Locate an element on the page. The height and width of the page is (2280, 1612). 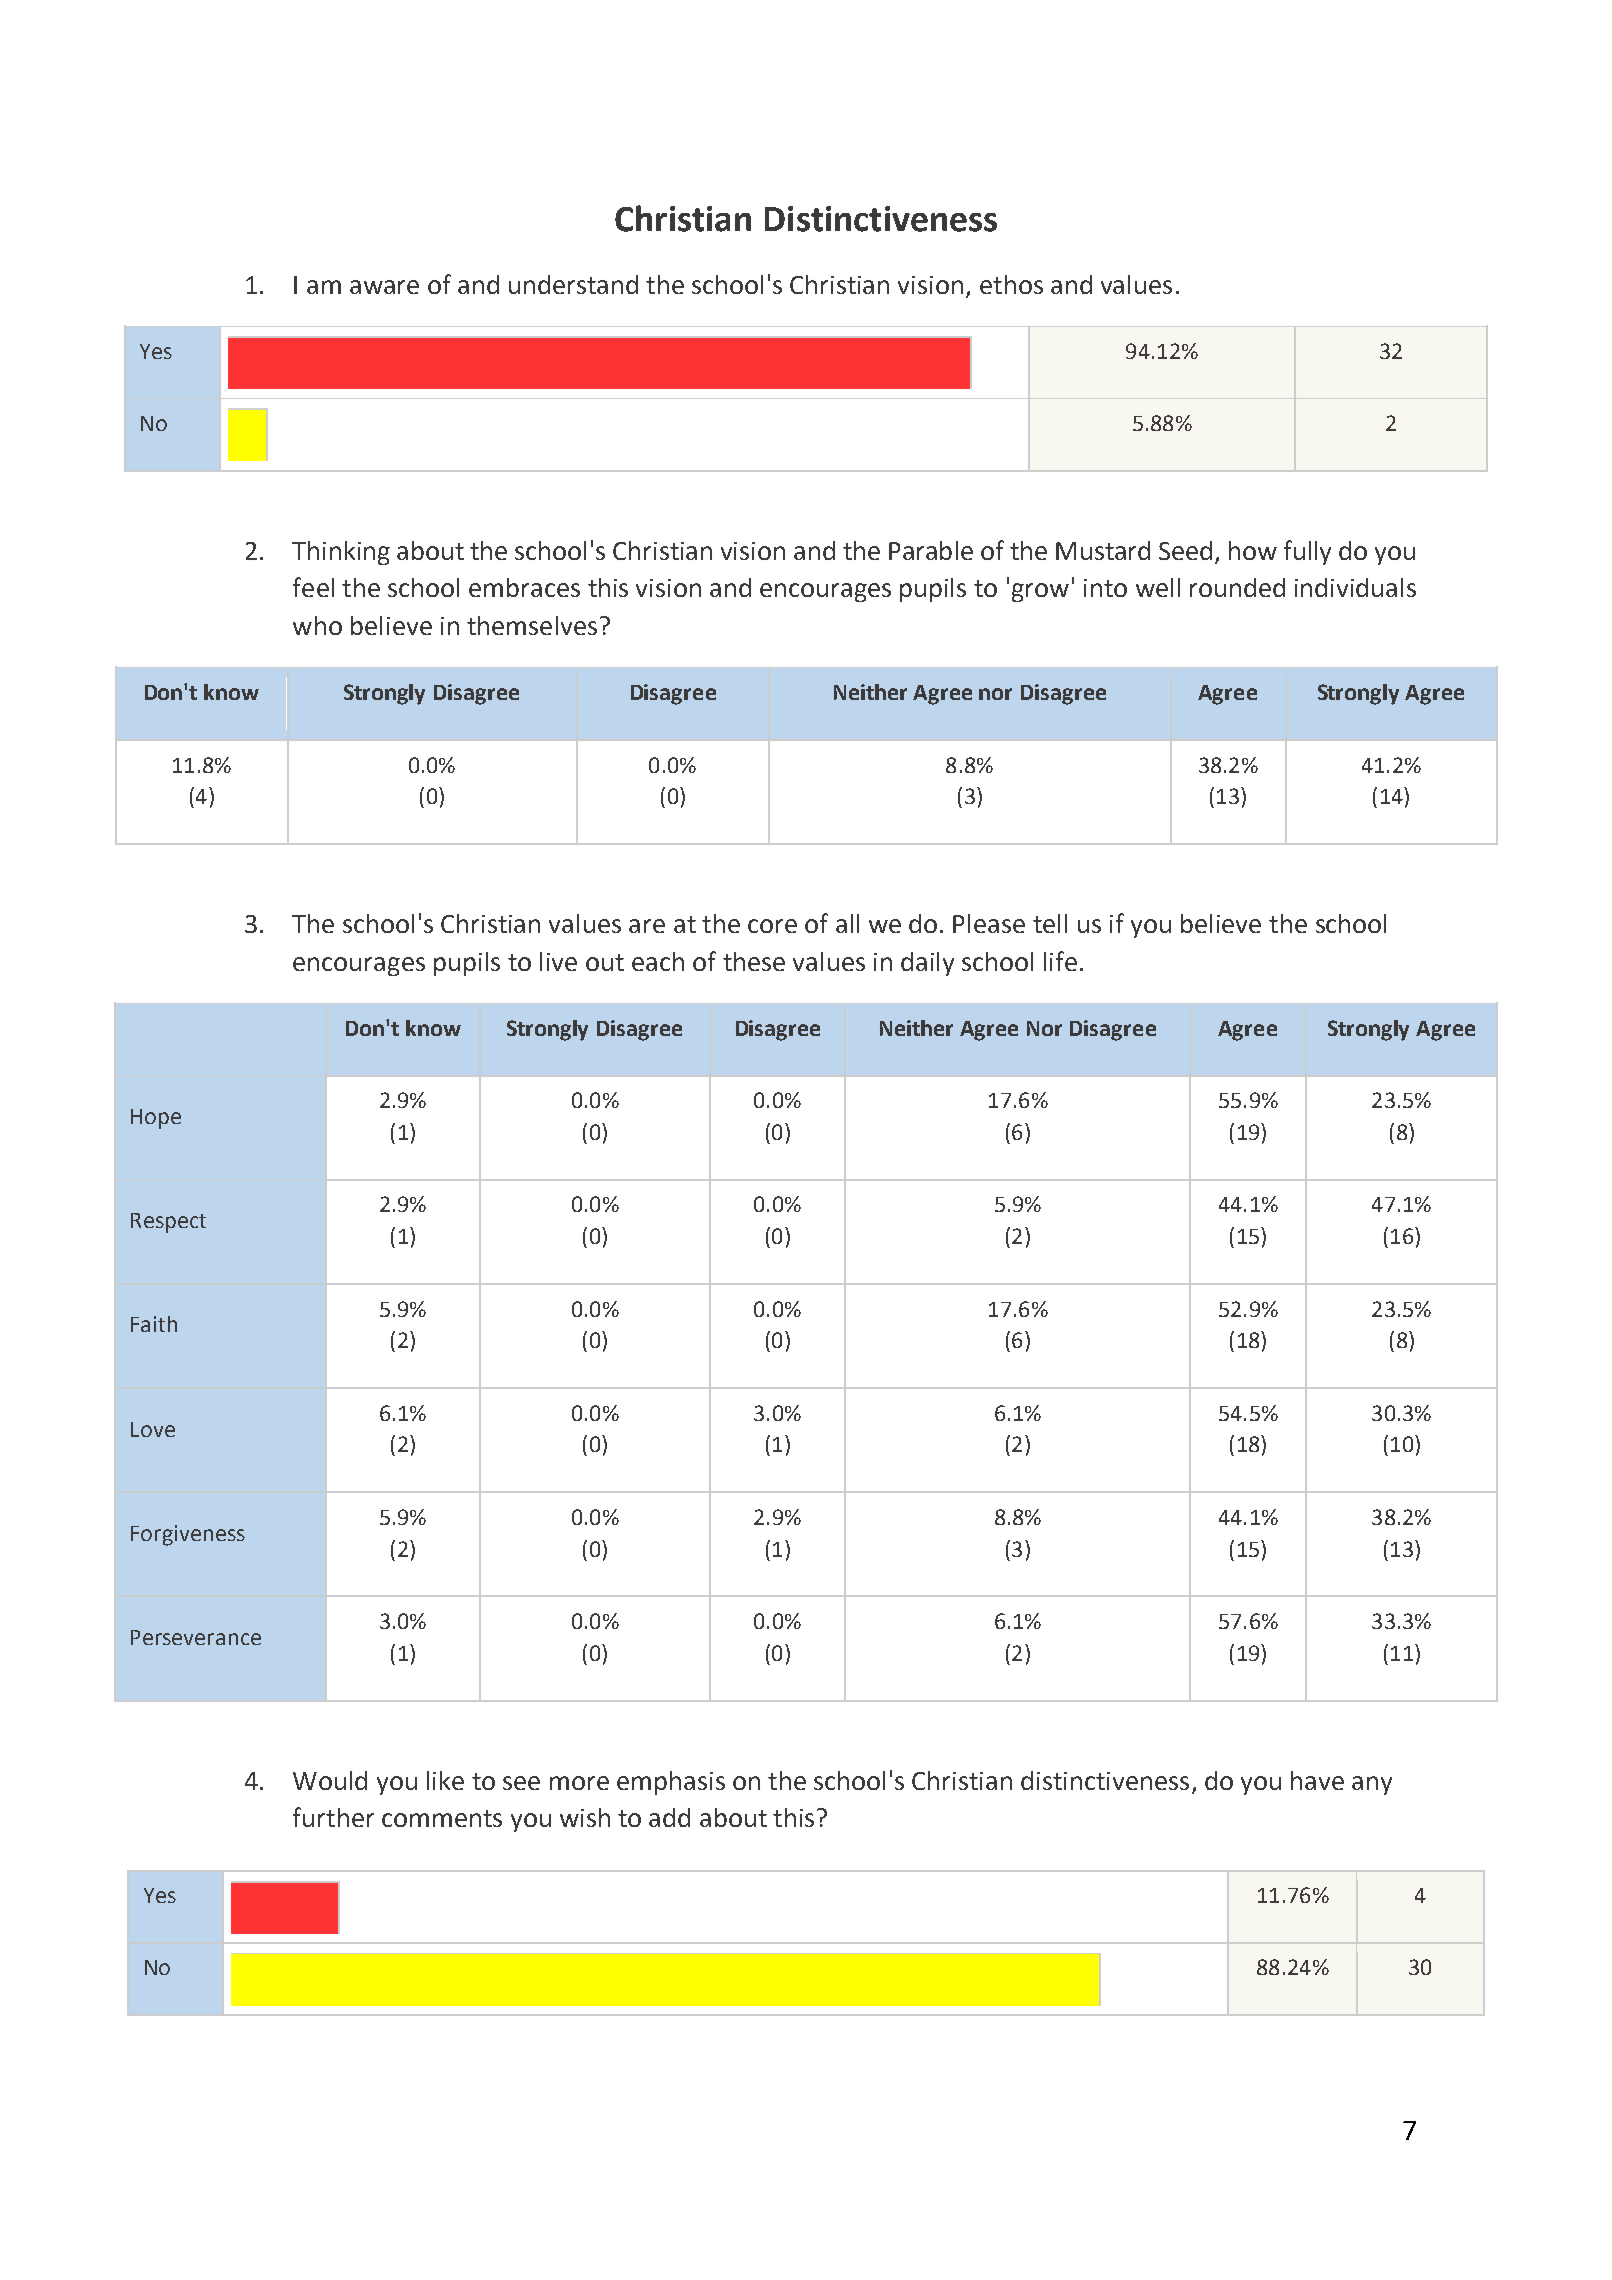
emphasis is located at coordinates (671, 1783).
